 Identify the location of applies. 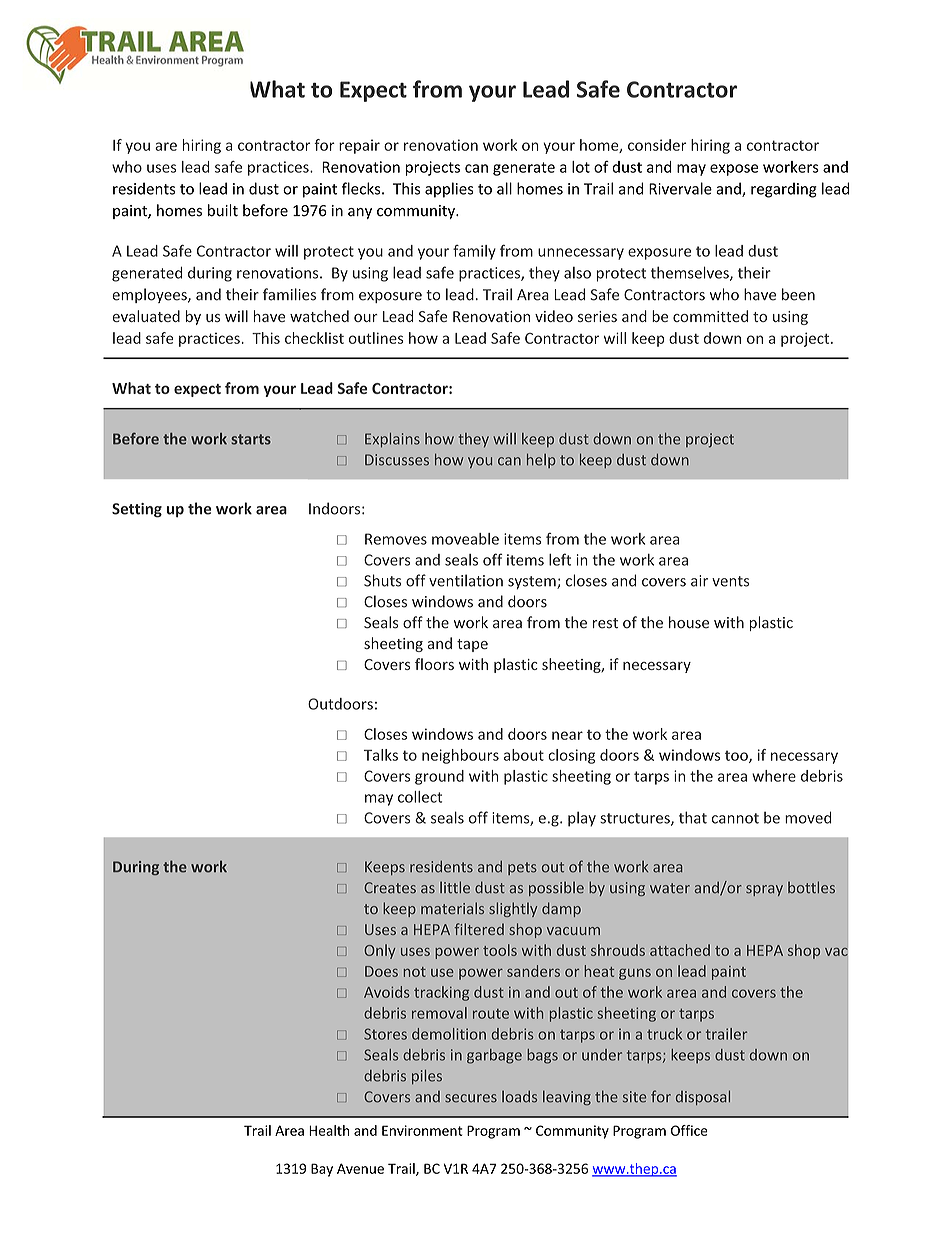
(449, 190).
